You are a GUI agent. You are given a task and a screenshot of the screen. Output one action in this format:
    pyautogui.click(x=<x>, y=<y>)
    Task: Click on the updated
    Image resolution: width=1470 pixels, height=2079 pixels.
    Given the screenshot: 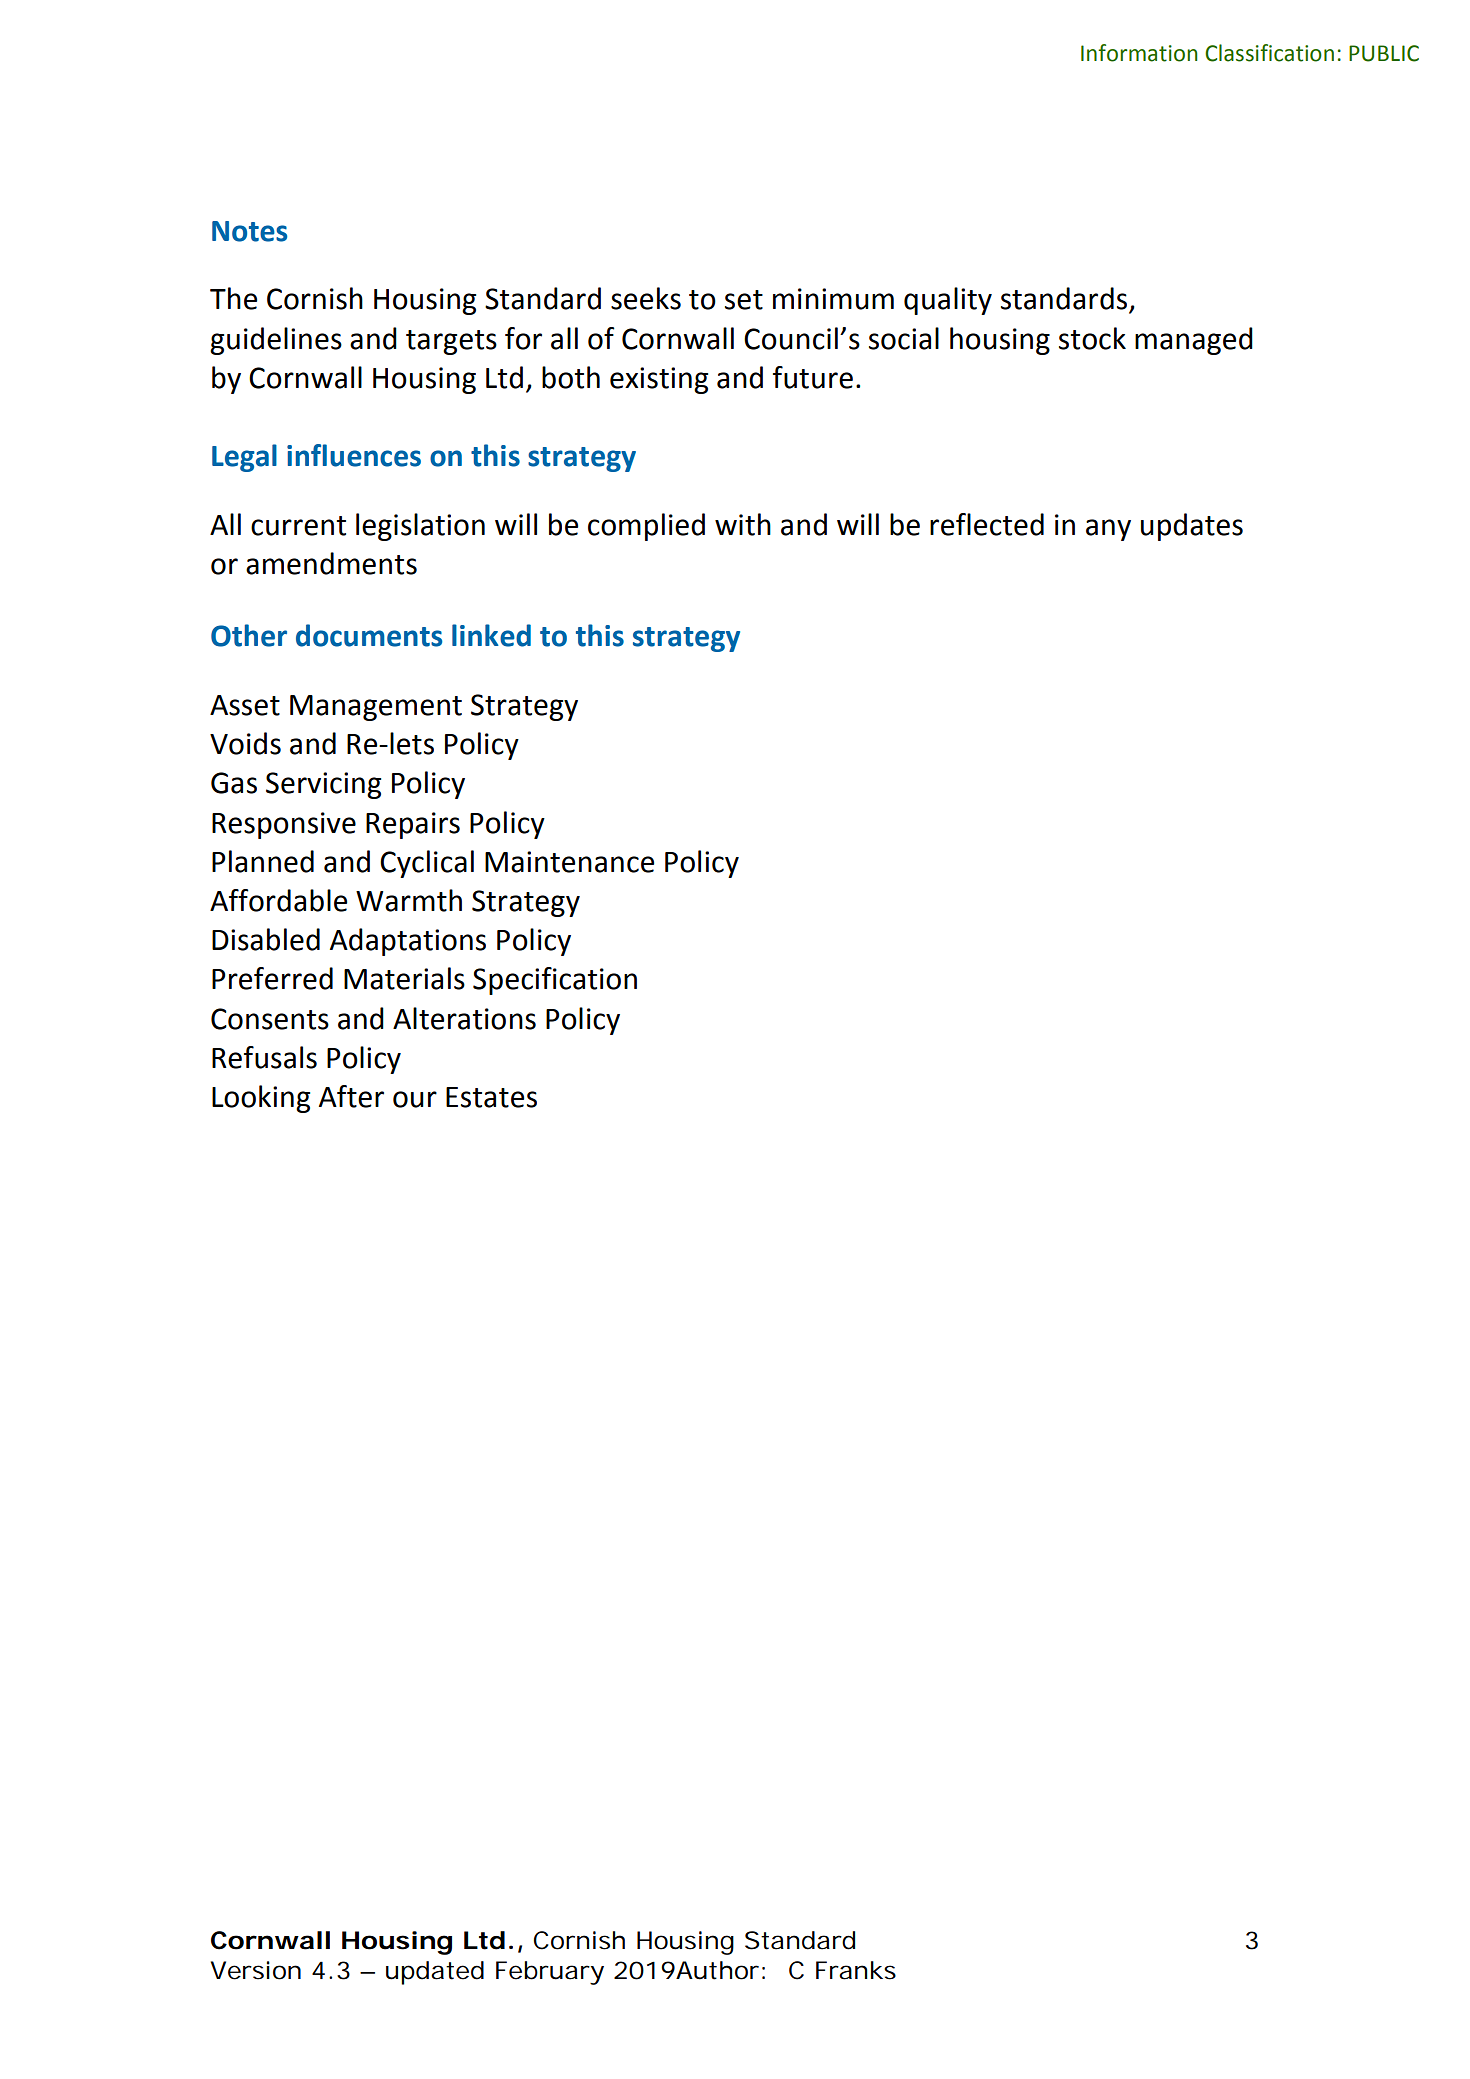 What is the action you would take?
    pyautogui.click(x=435, y=1973)
